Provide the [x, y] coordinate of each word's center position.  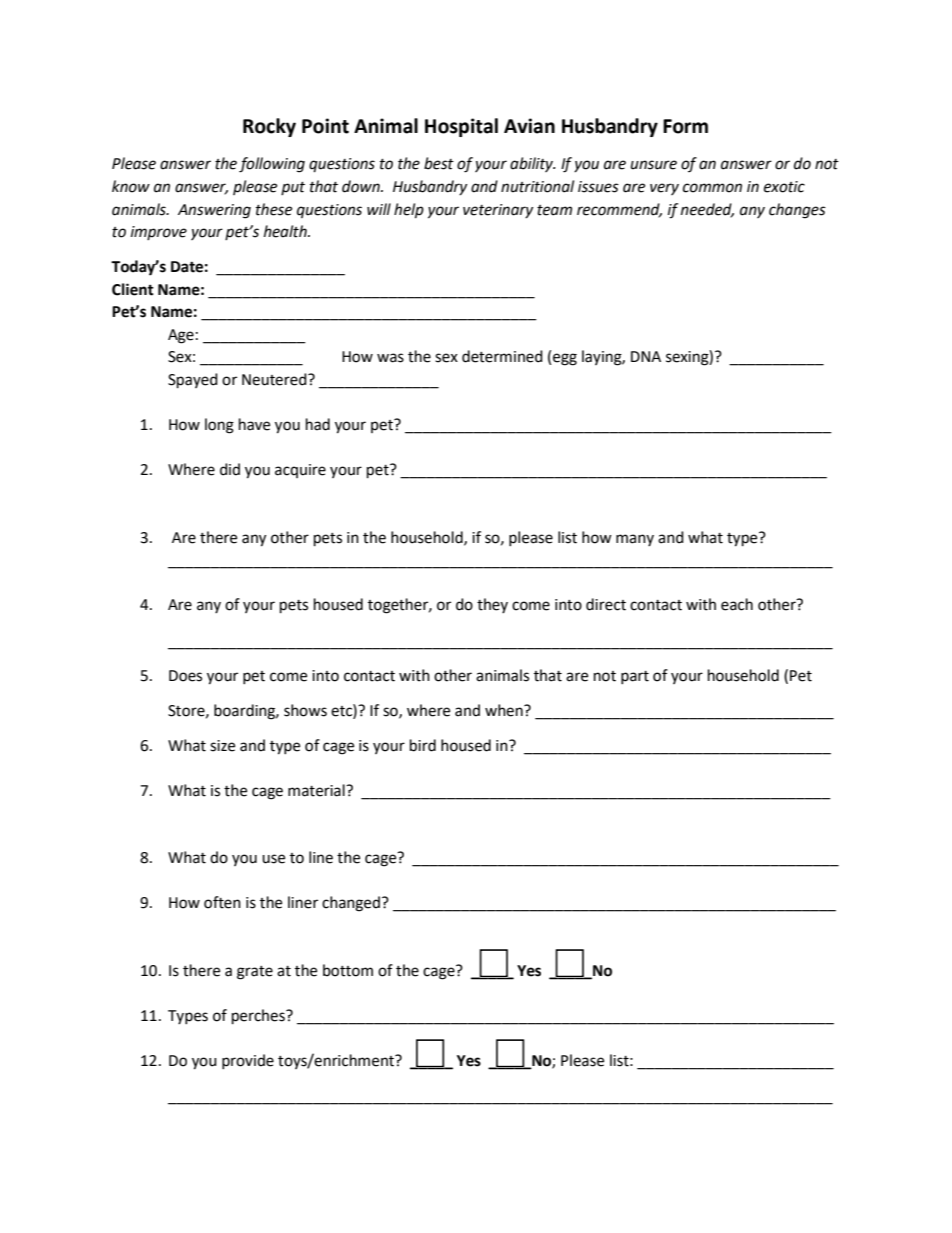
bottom [348, 970]
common [712, 188]
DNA [646, 356]
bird [423, 745]
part [635, 677]
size [222, 746]
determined [502, 356]
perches [259, 1017]
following [272, 165]
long [219, 426]
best [439, 163]
